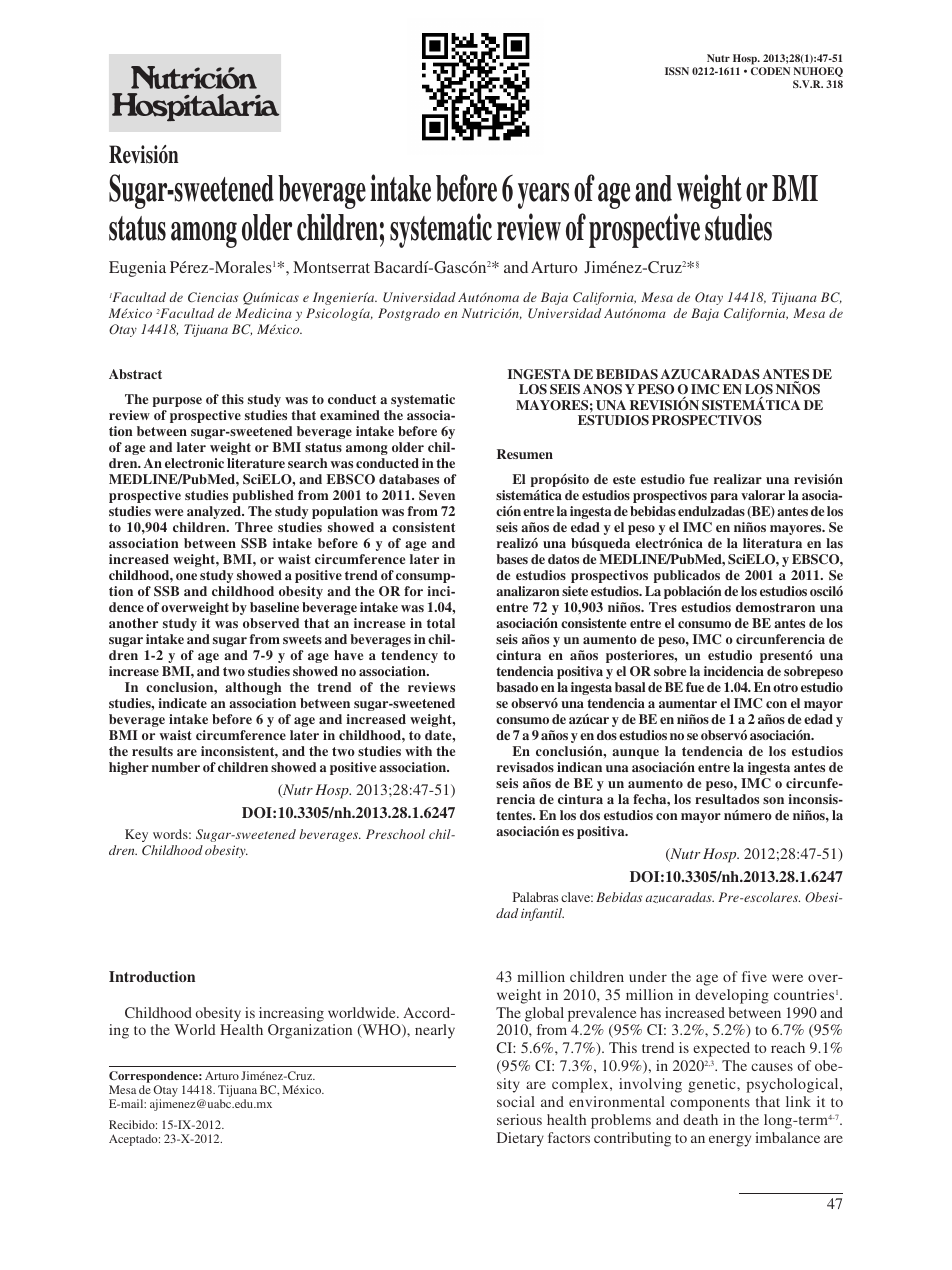 This screenshot has width=952, height=1270. I want to click on baseline, so click(274, 607).
